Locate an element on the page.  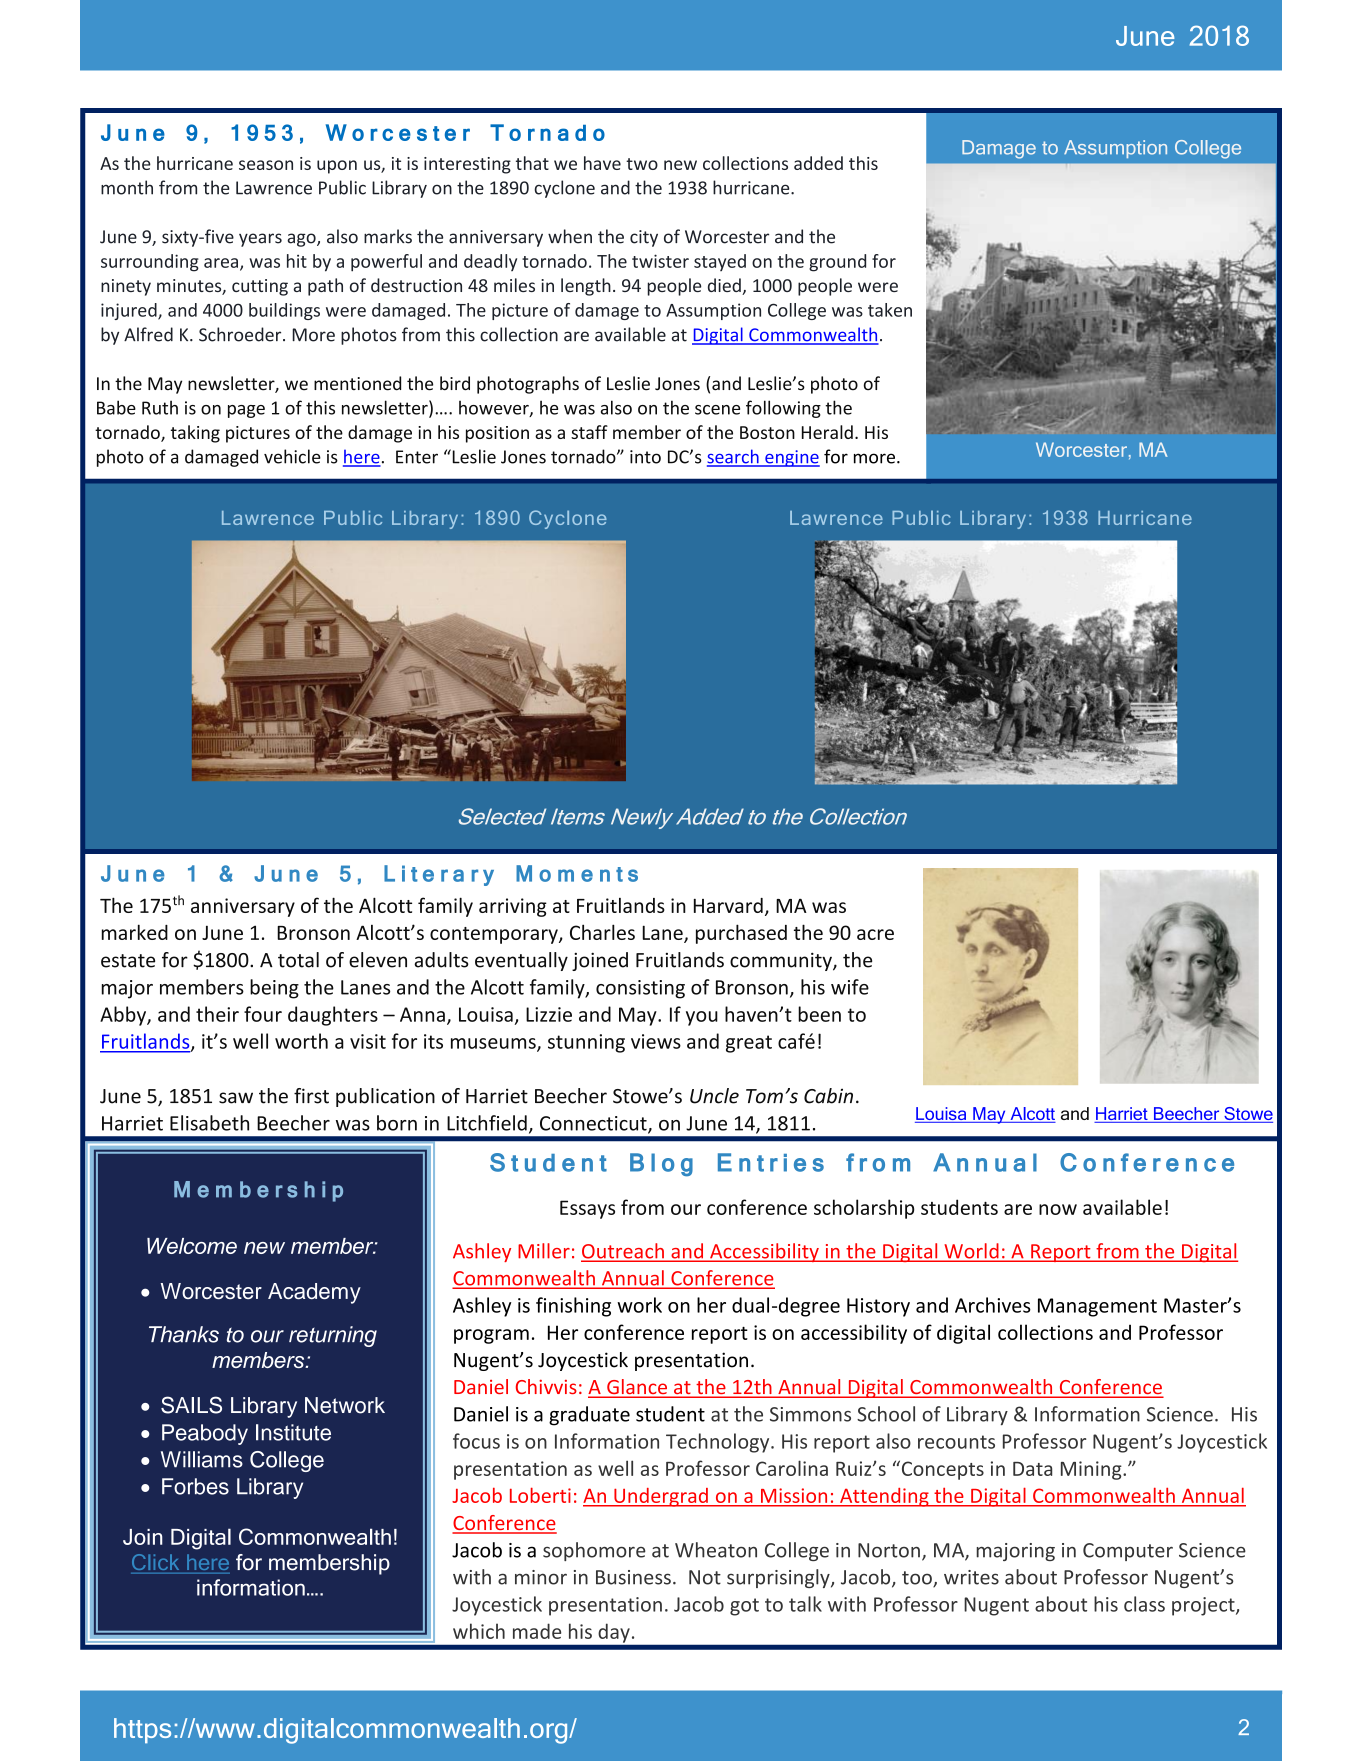
taken is located at coordinates (890, 310).
